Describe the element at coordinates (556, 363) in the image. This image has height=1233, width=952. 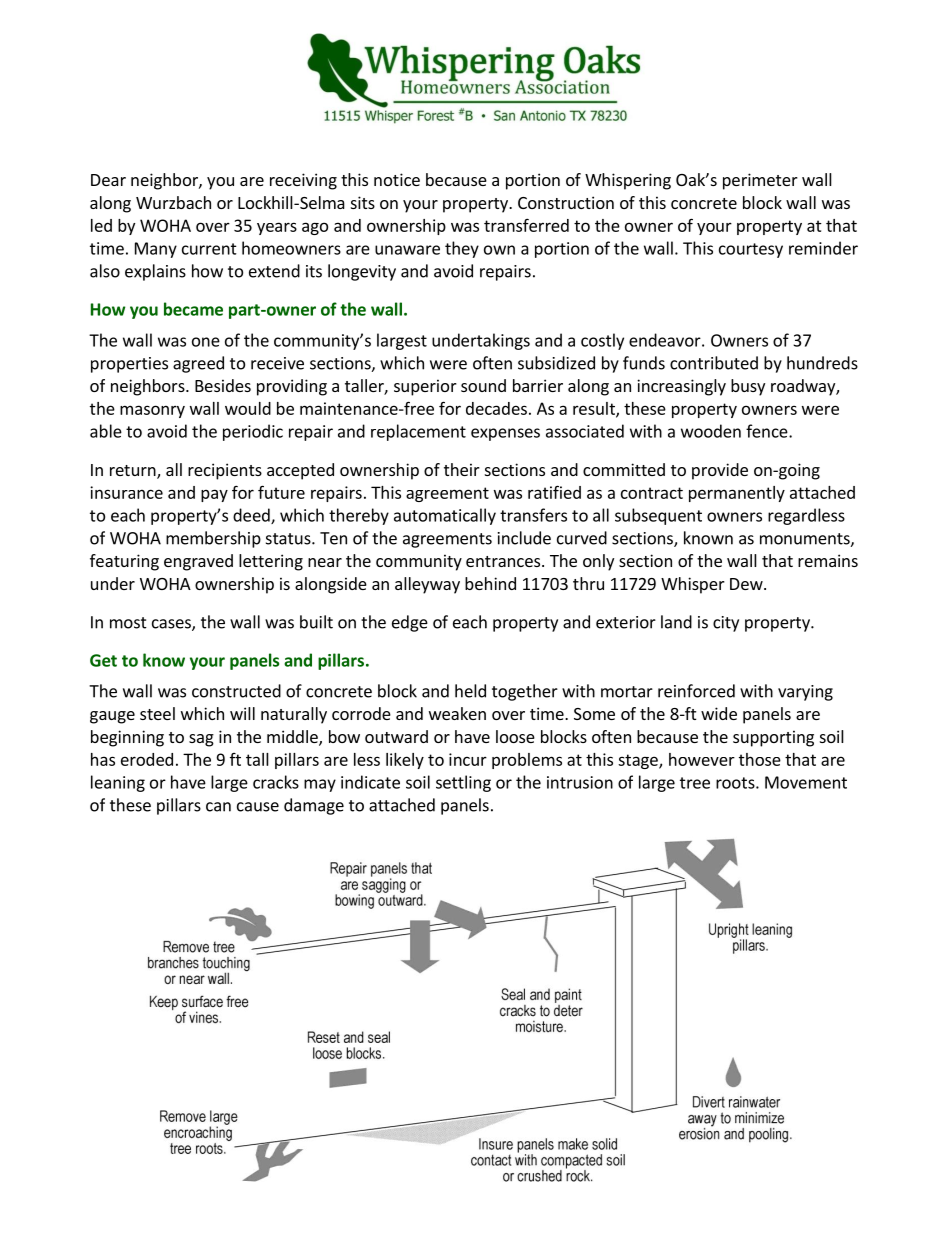
I see `subsidized` at that location.
